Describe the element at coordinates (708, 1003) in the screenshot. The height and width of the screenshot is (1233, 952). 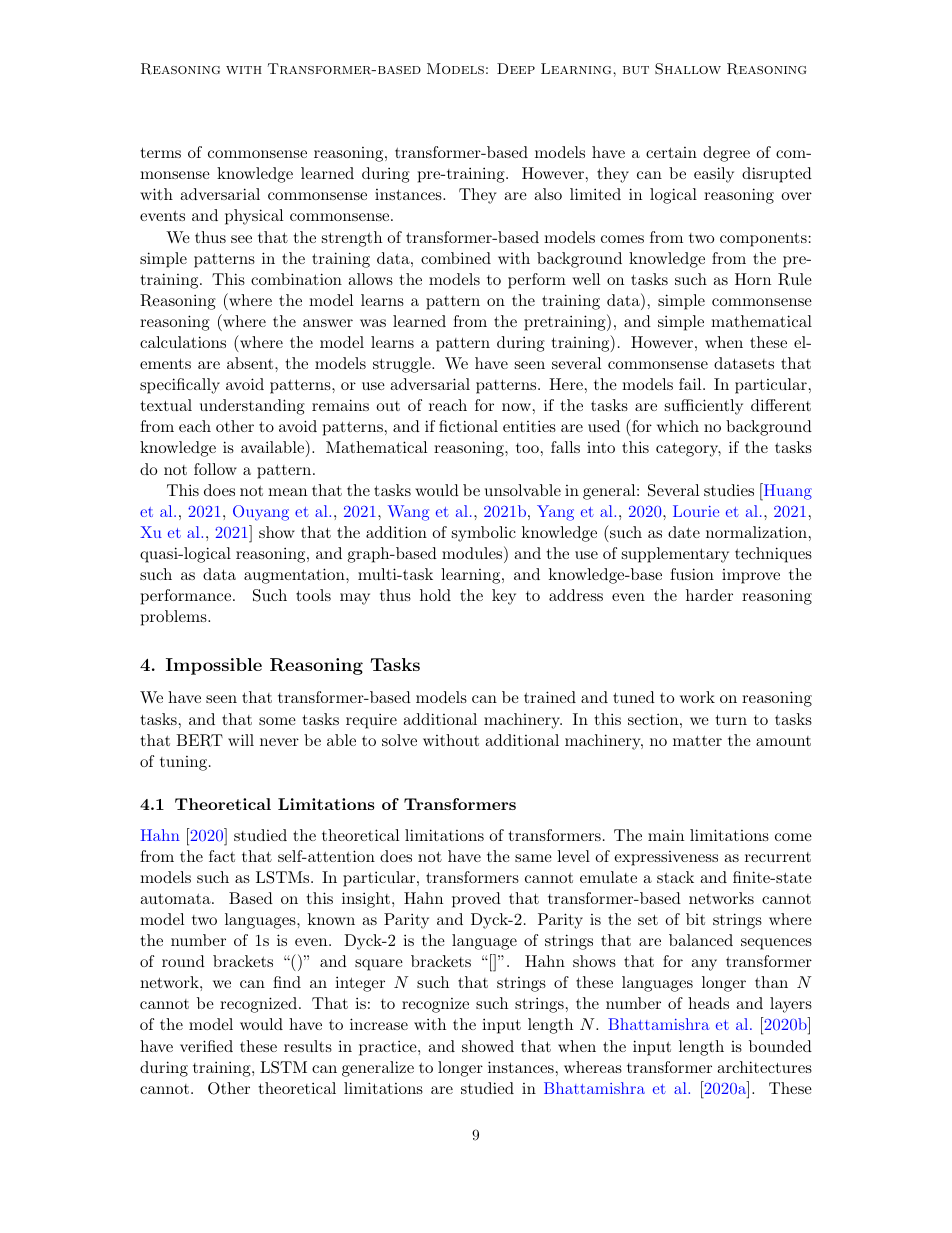
I see `heads` at that location.
